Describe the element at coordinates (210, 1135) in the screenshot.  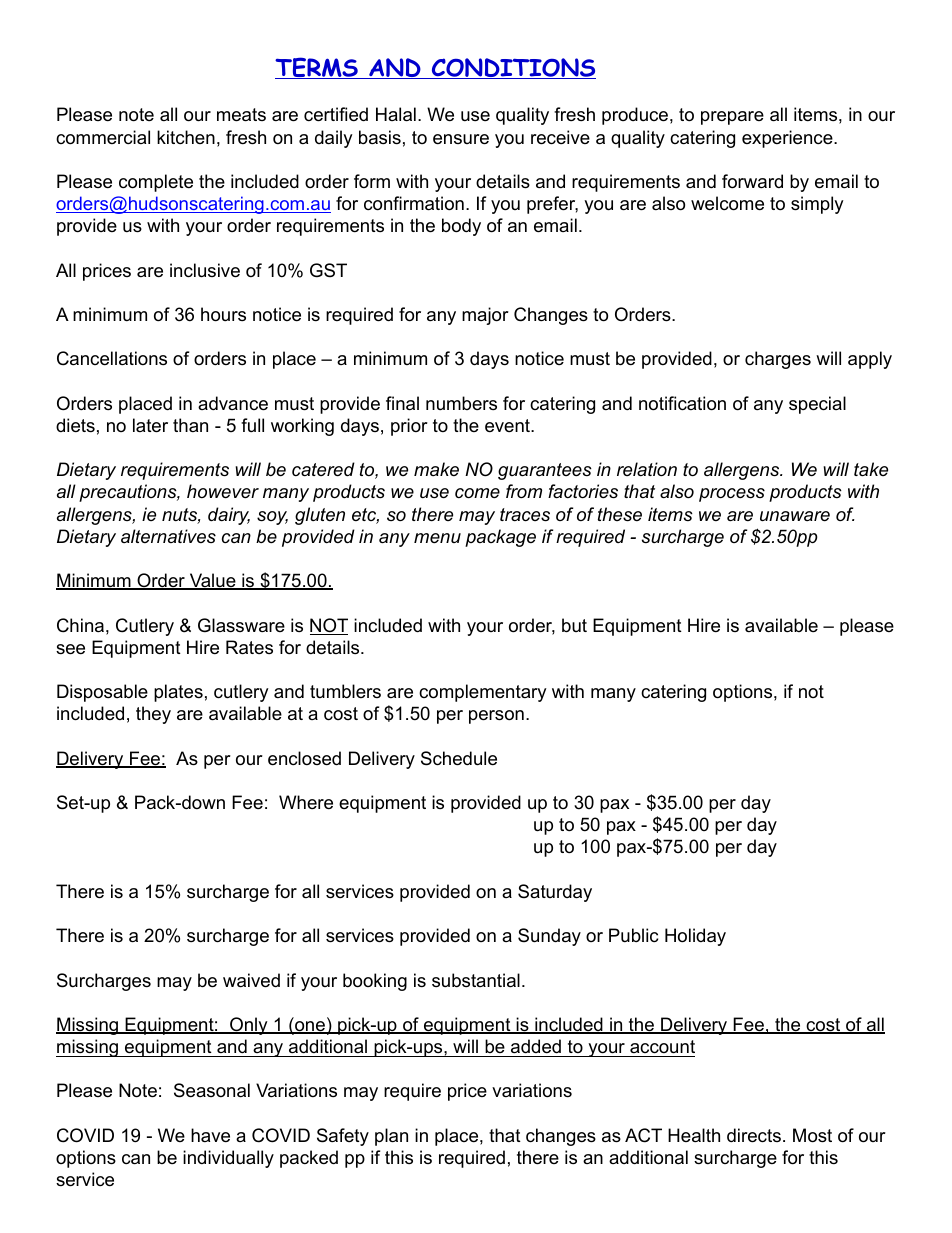
I see `have` at that location.
